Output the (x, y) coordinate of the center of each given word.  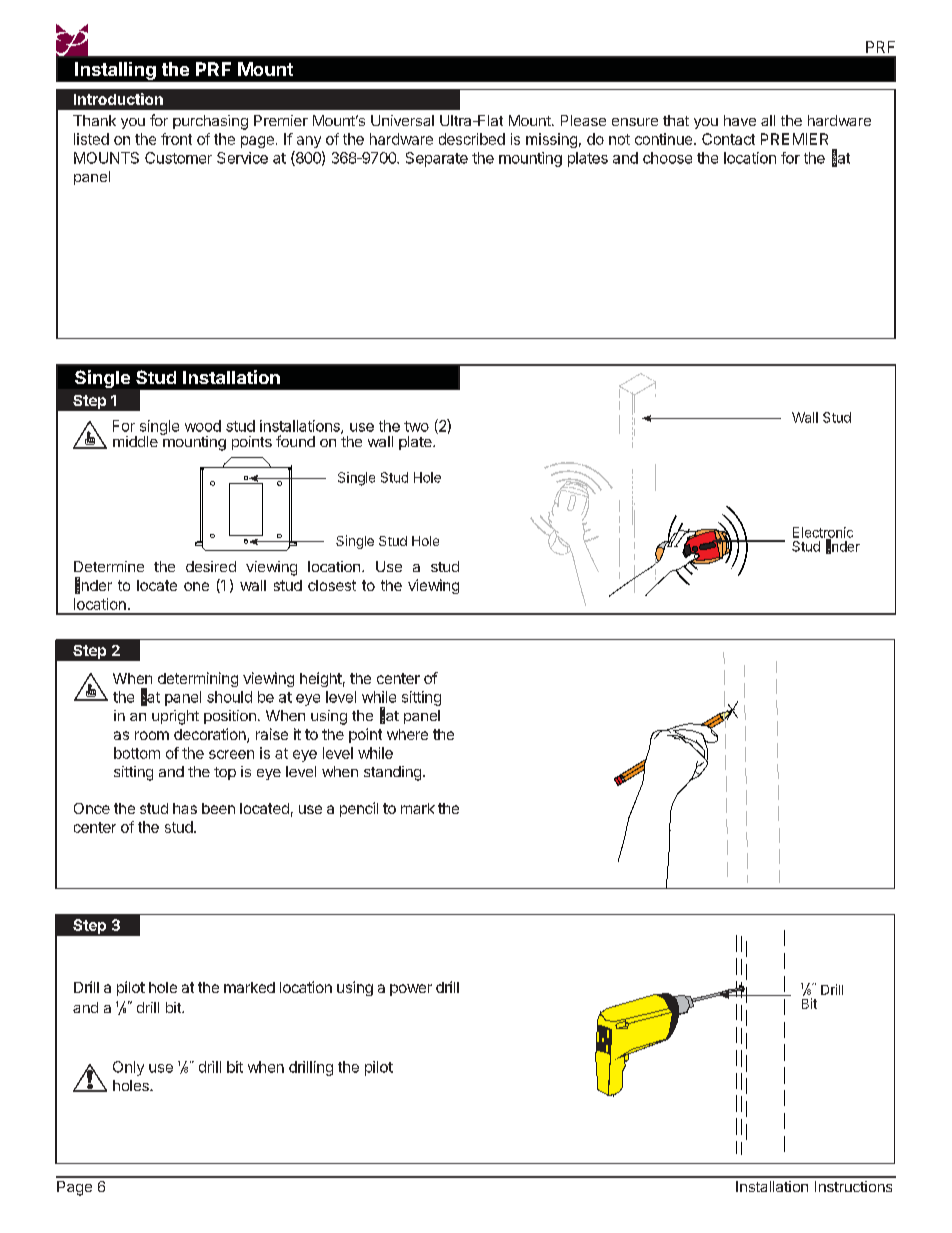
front (176, 139)
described (472, 139)
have (740, 120)
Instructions (853, 1186)
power (411, 990)
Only (128, 1068)
